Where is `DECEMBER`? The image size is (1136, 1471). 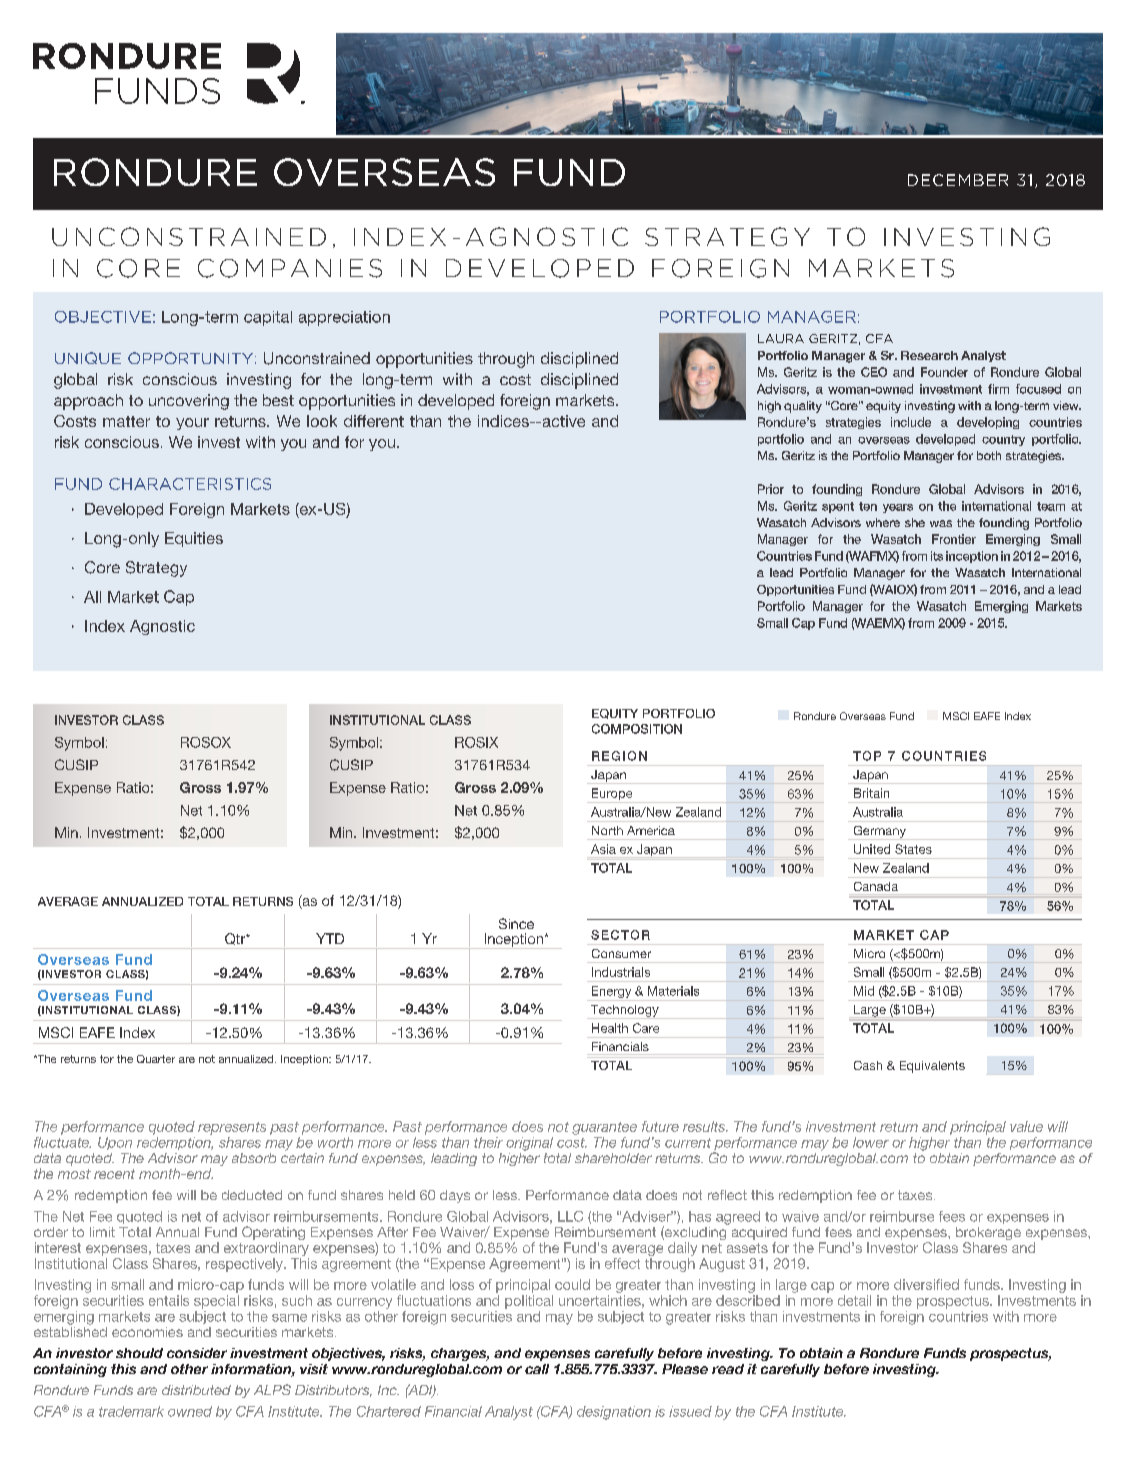 DECEMBER is located at coordinates (958, 180).
